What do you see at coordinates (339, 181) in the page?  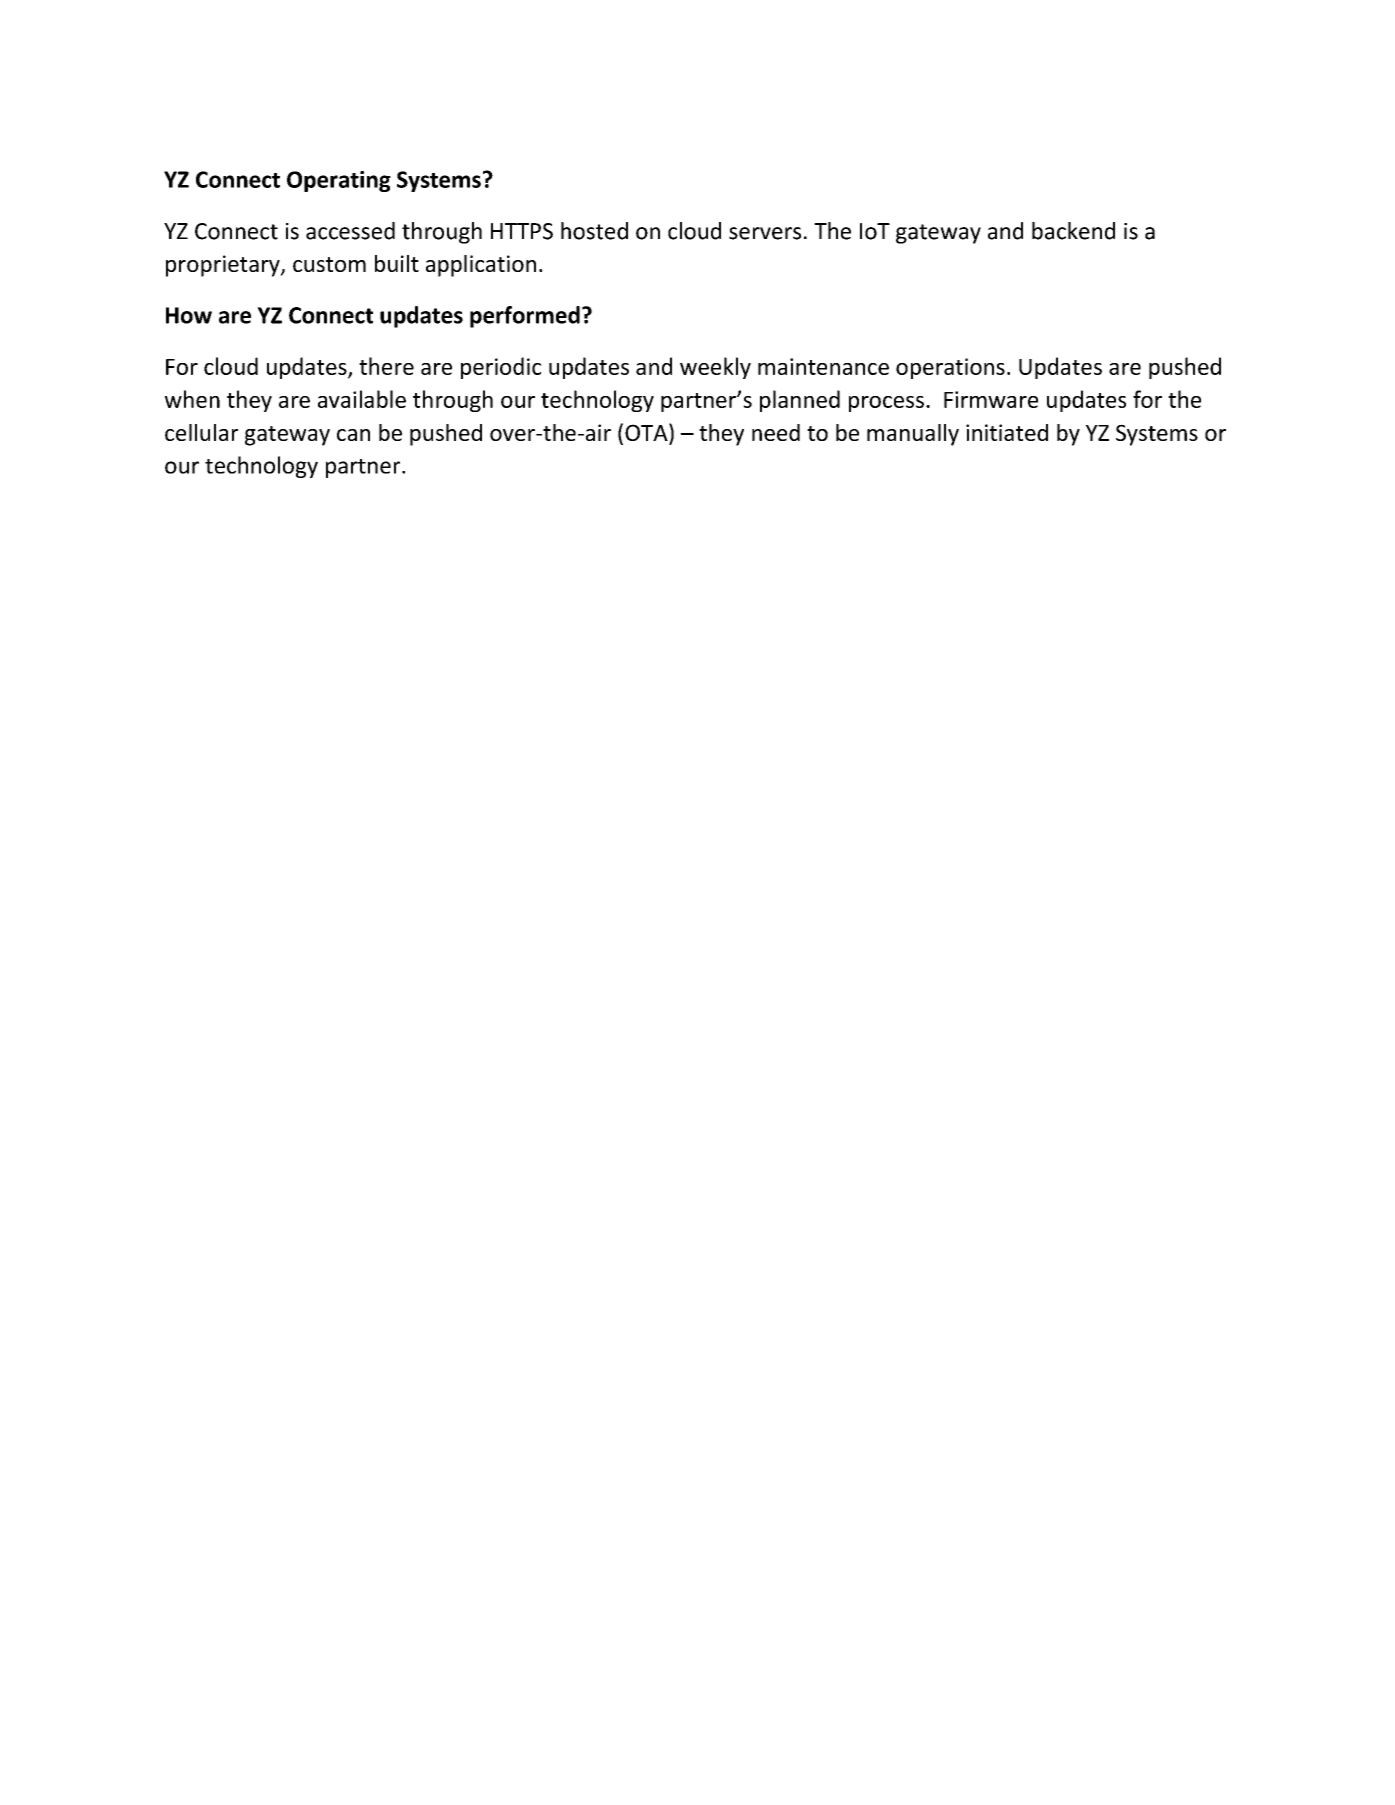 I see `Operating` at bounding box center [339, 181].
